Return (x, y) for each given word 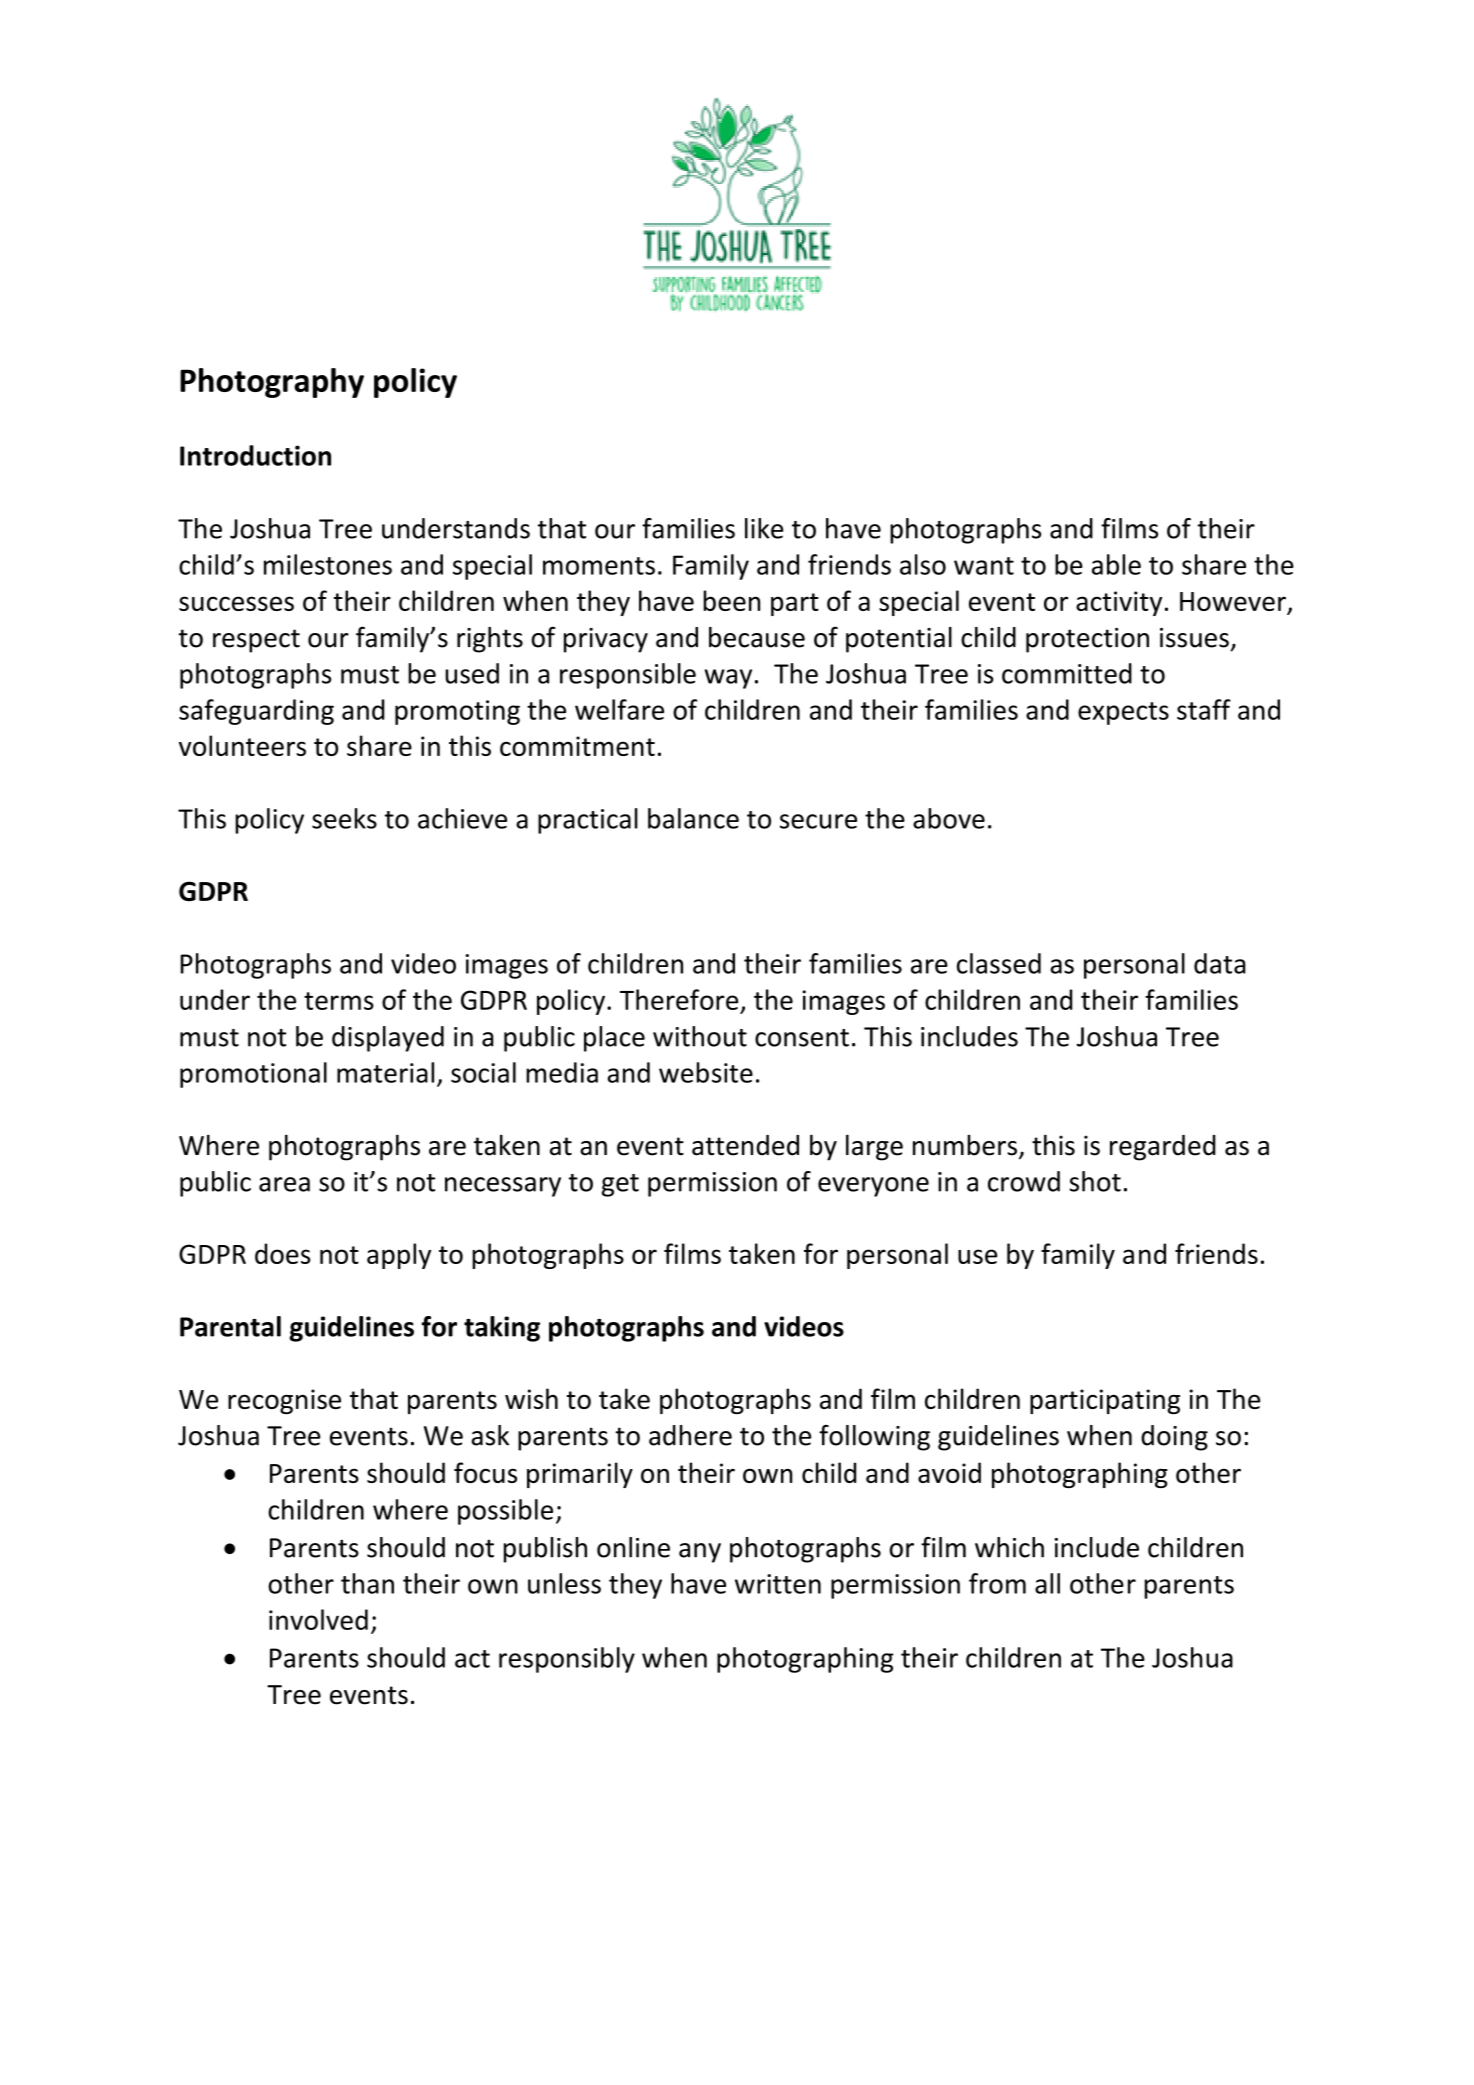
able (1116, 564)
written (778, 1584)
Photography (272, 383)
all (1047, 1583)
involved (318, 1619)
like (764, 528)
